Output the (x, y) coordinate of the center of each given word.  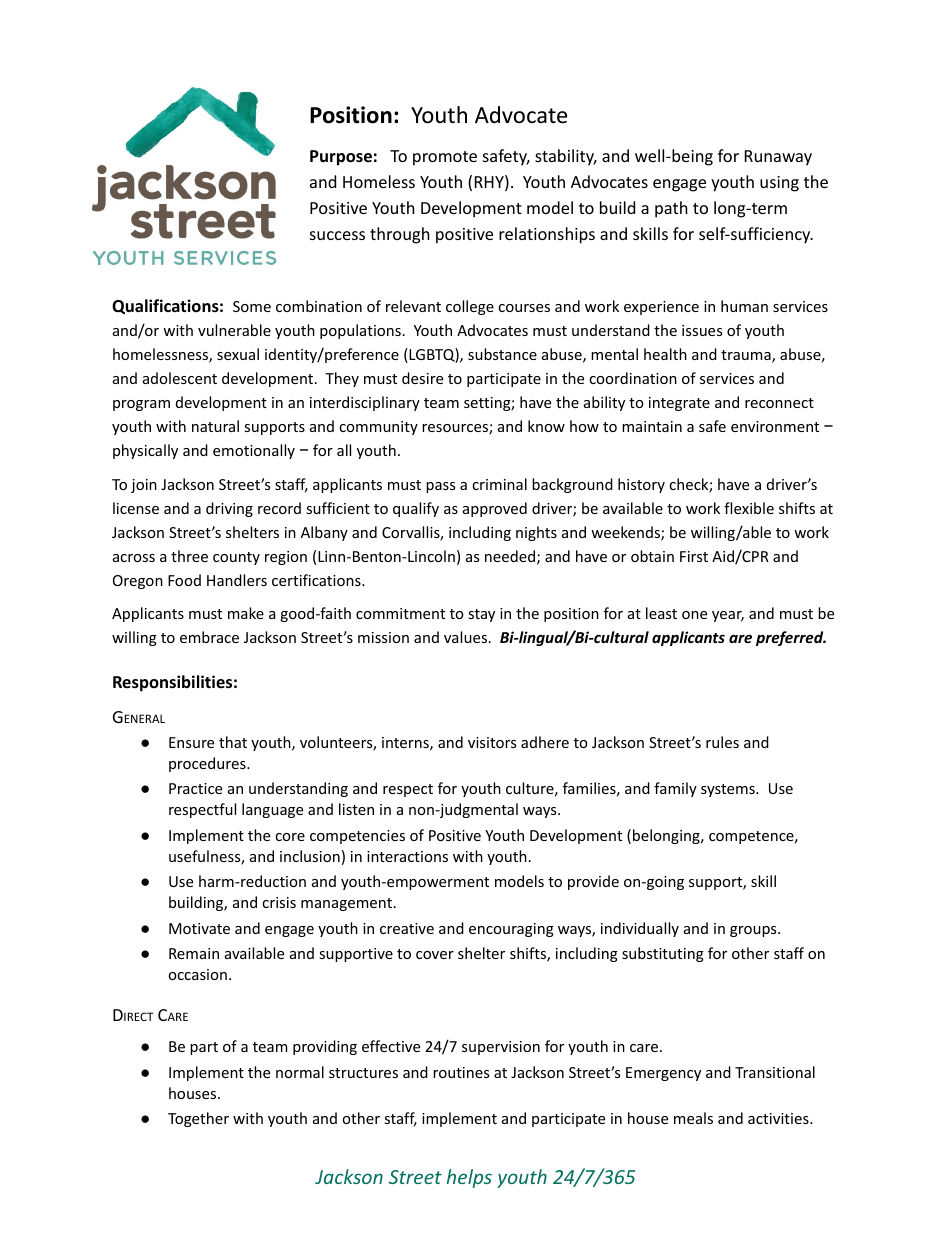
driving (229, 509)
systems (729, 790)
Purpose (341, 158)
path (671, 209)
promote (445, 158)
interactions (407, 856)
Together (198, 1119)
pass (440, 487)
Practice (195, 788)
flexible (749, 508)
